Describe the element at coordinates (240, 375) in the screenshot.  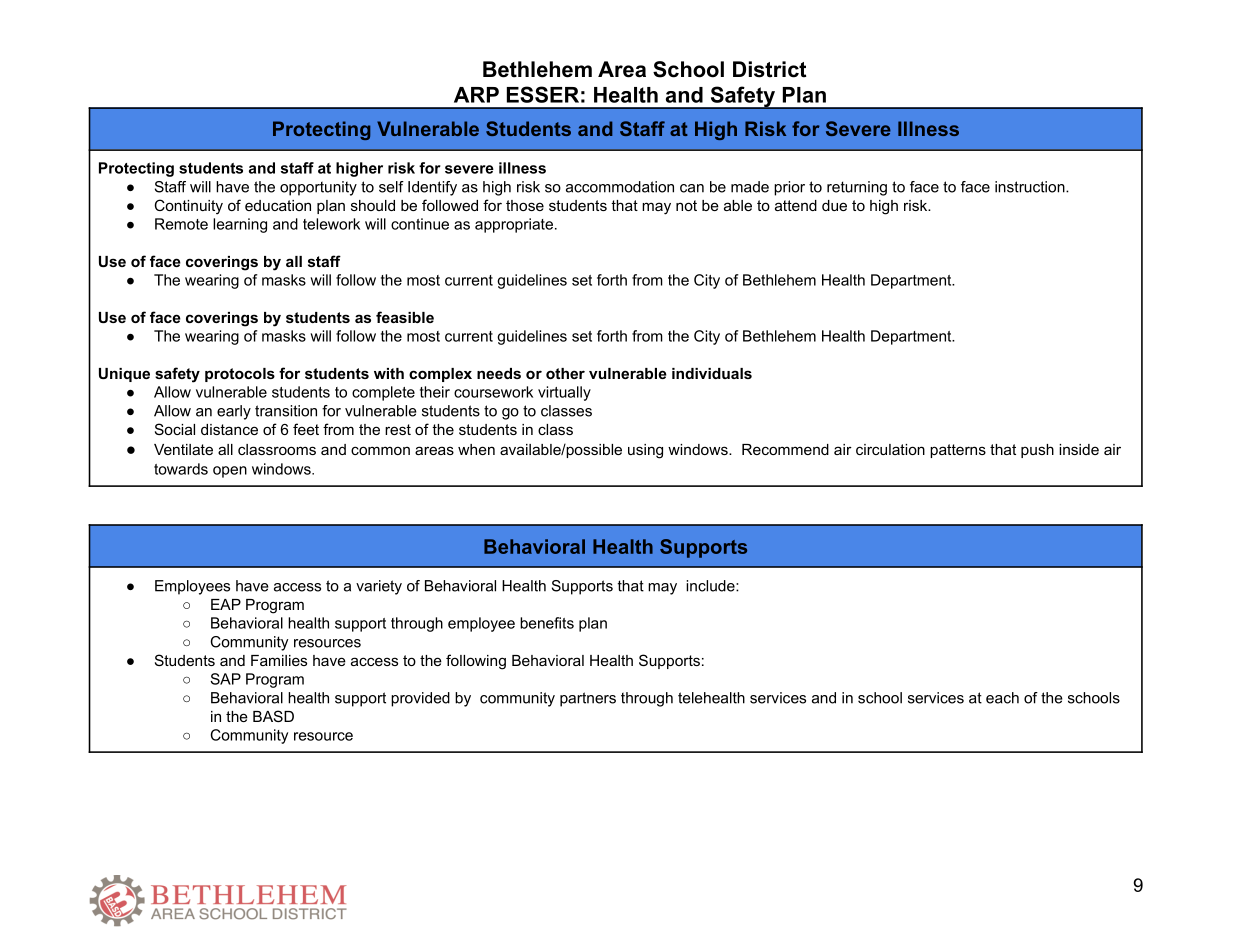
I see `protocols` at that location.
